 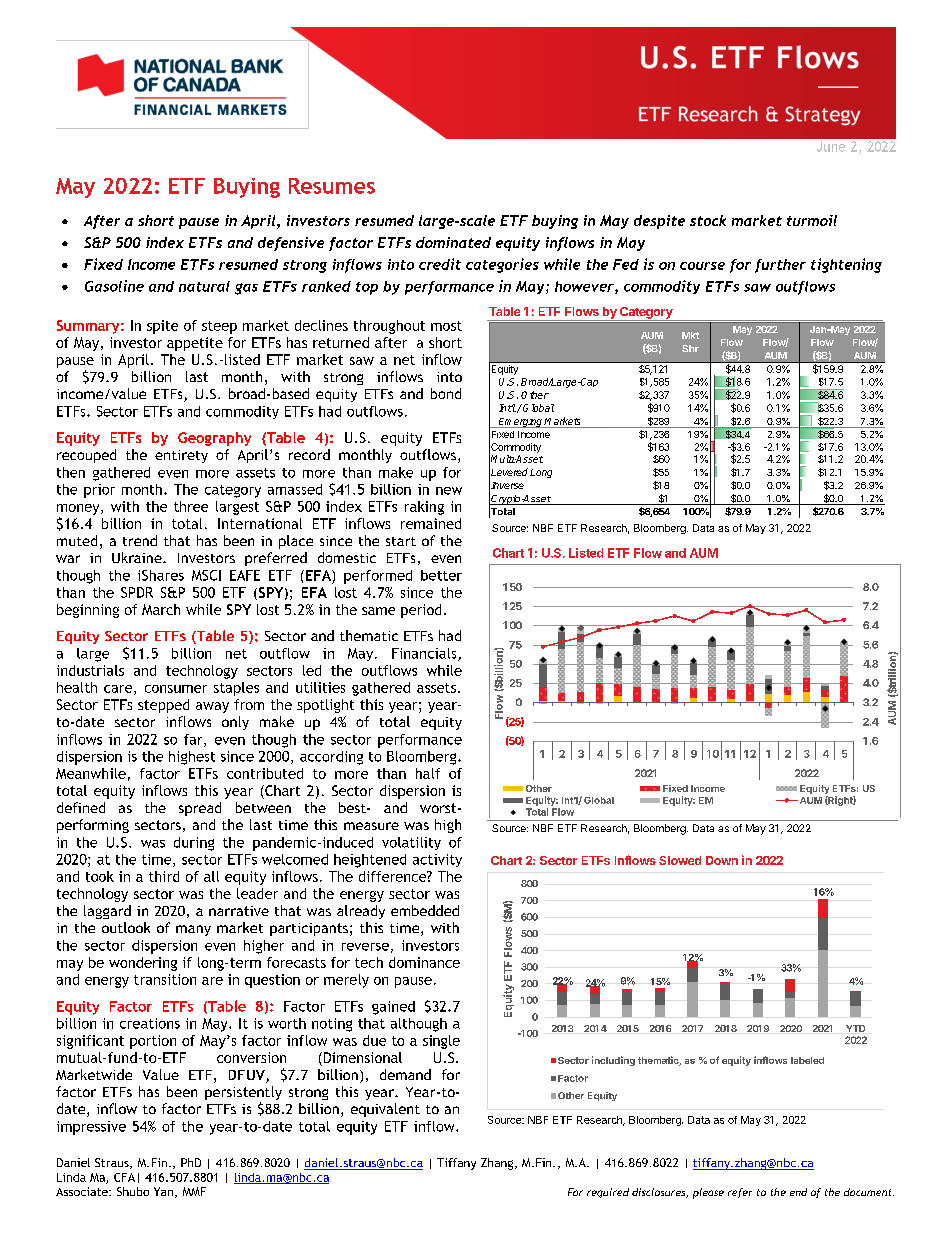 I want to click on Shr, so click(x=690, y=348).
